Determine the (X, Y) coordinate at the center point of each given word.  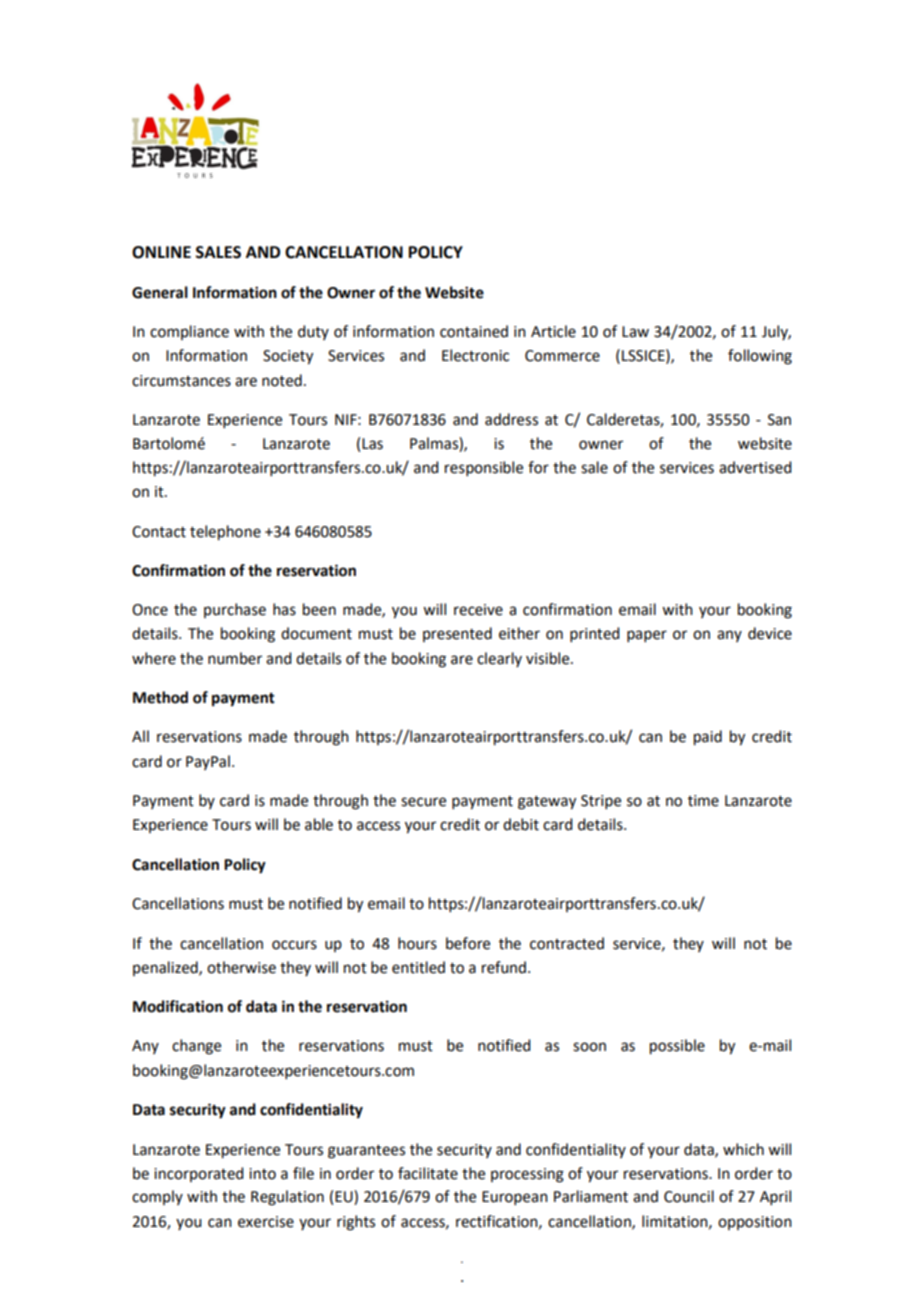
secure (423, 802)
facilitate (428, 1173)
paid (708, 738)
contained (474, 331)
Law (635, 332)
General (160, 292)
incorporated (198, 1174)
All (140, 736)
